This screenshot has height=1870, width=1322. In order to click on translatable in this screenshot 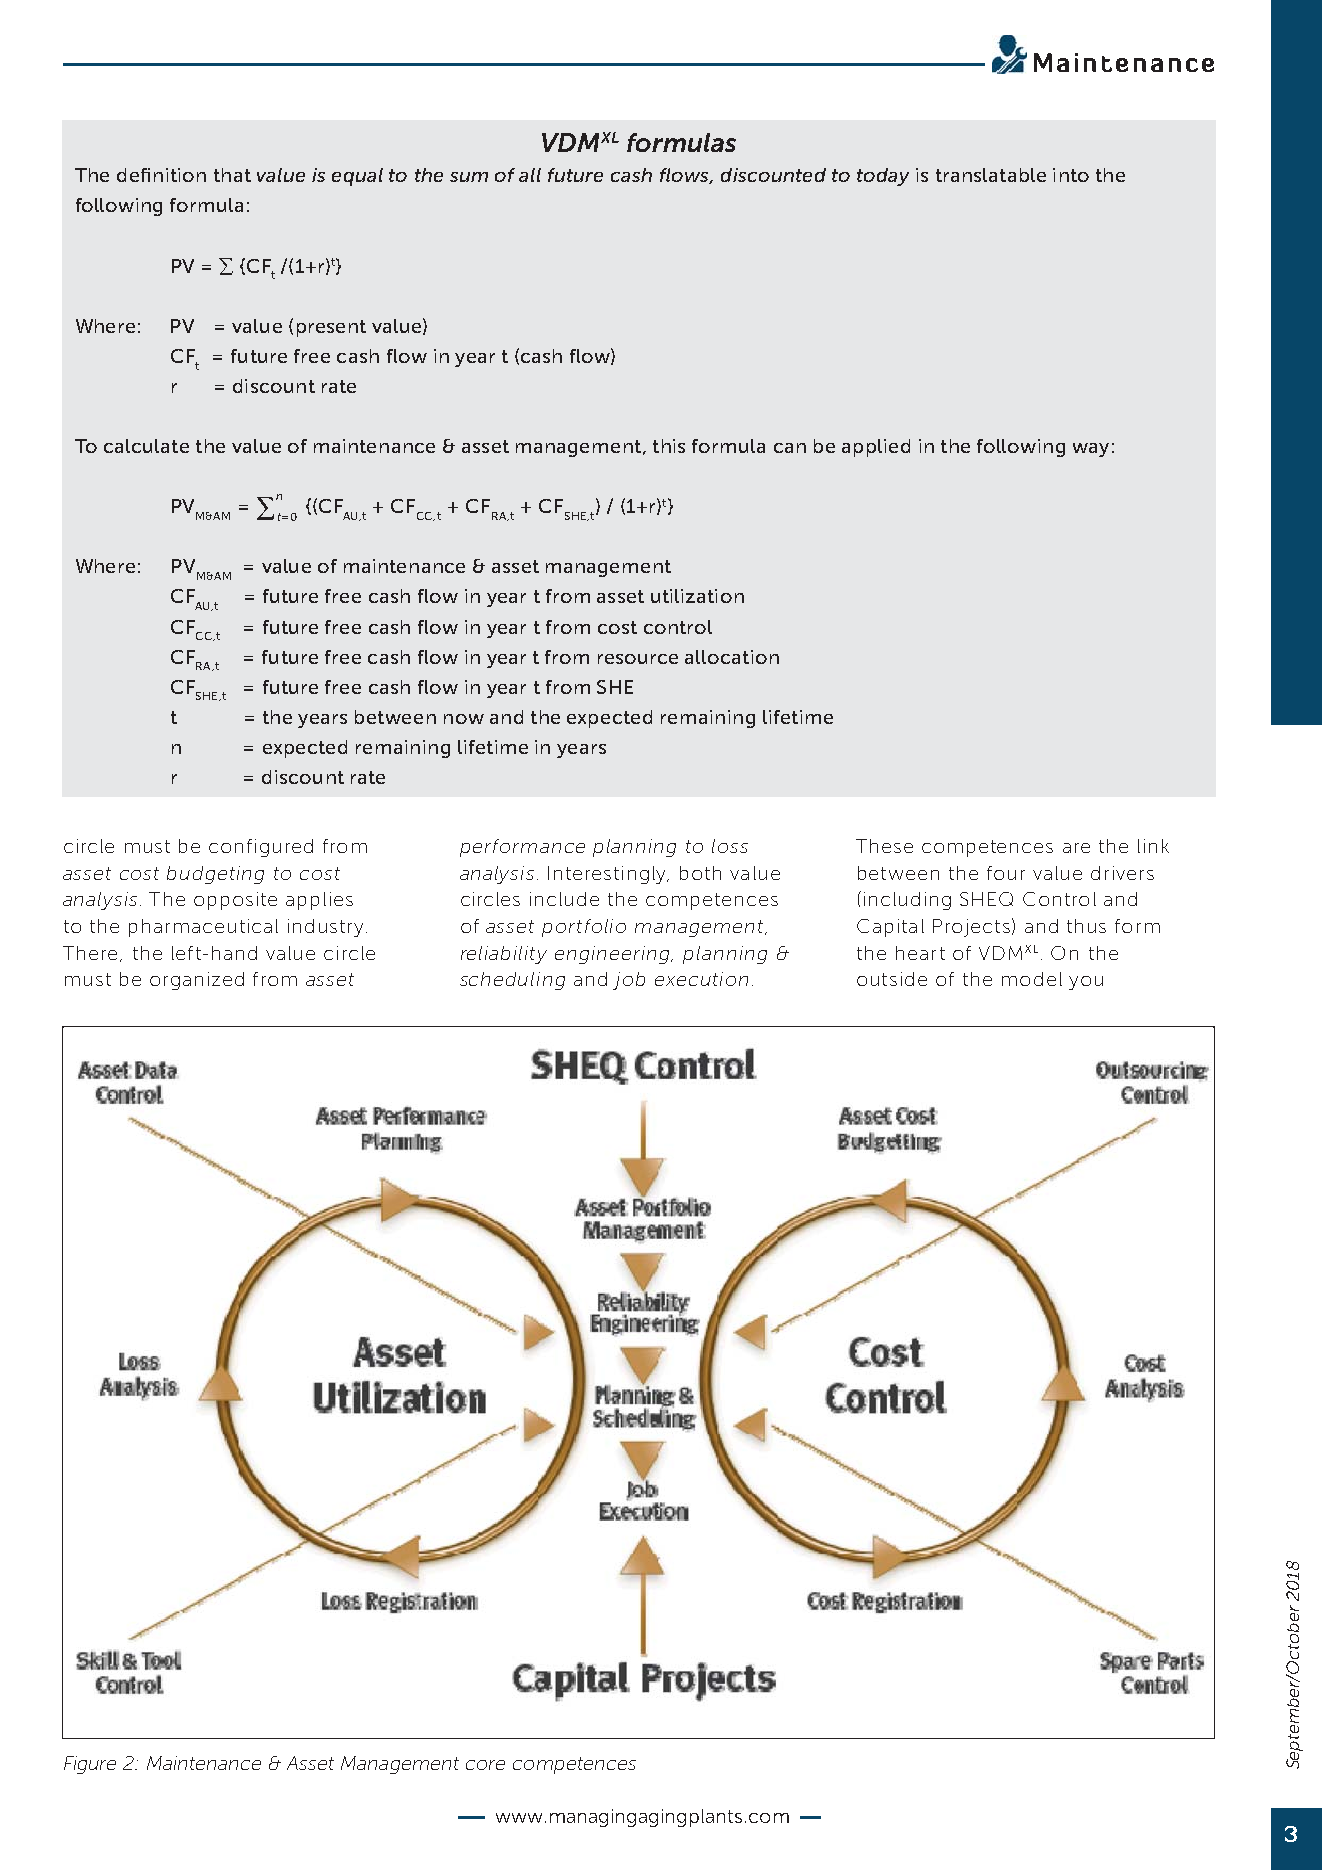, I will do `click(991, 175)`.
